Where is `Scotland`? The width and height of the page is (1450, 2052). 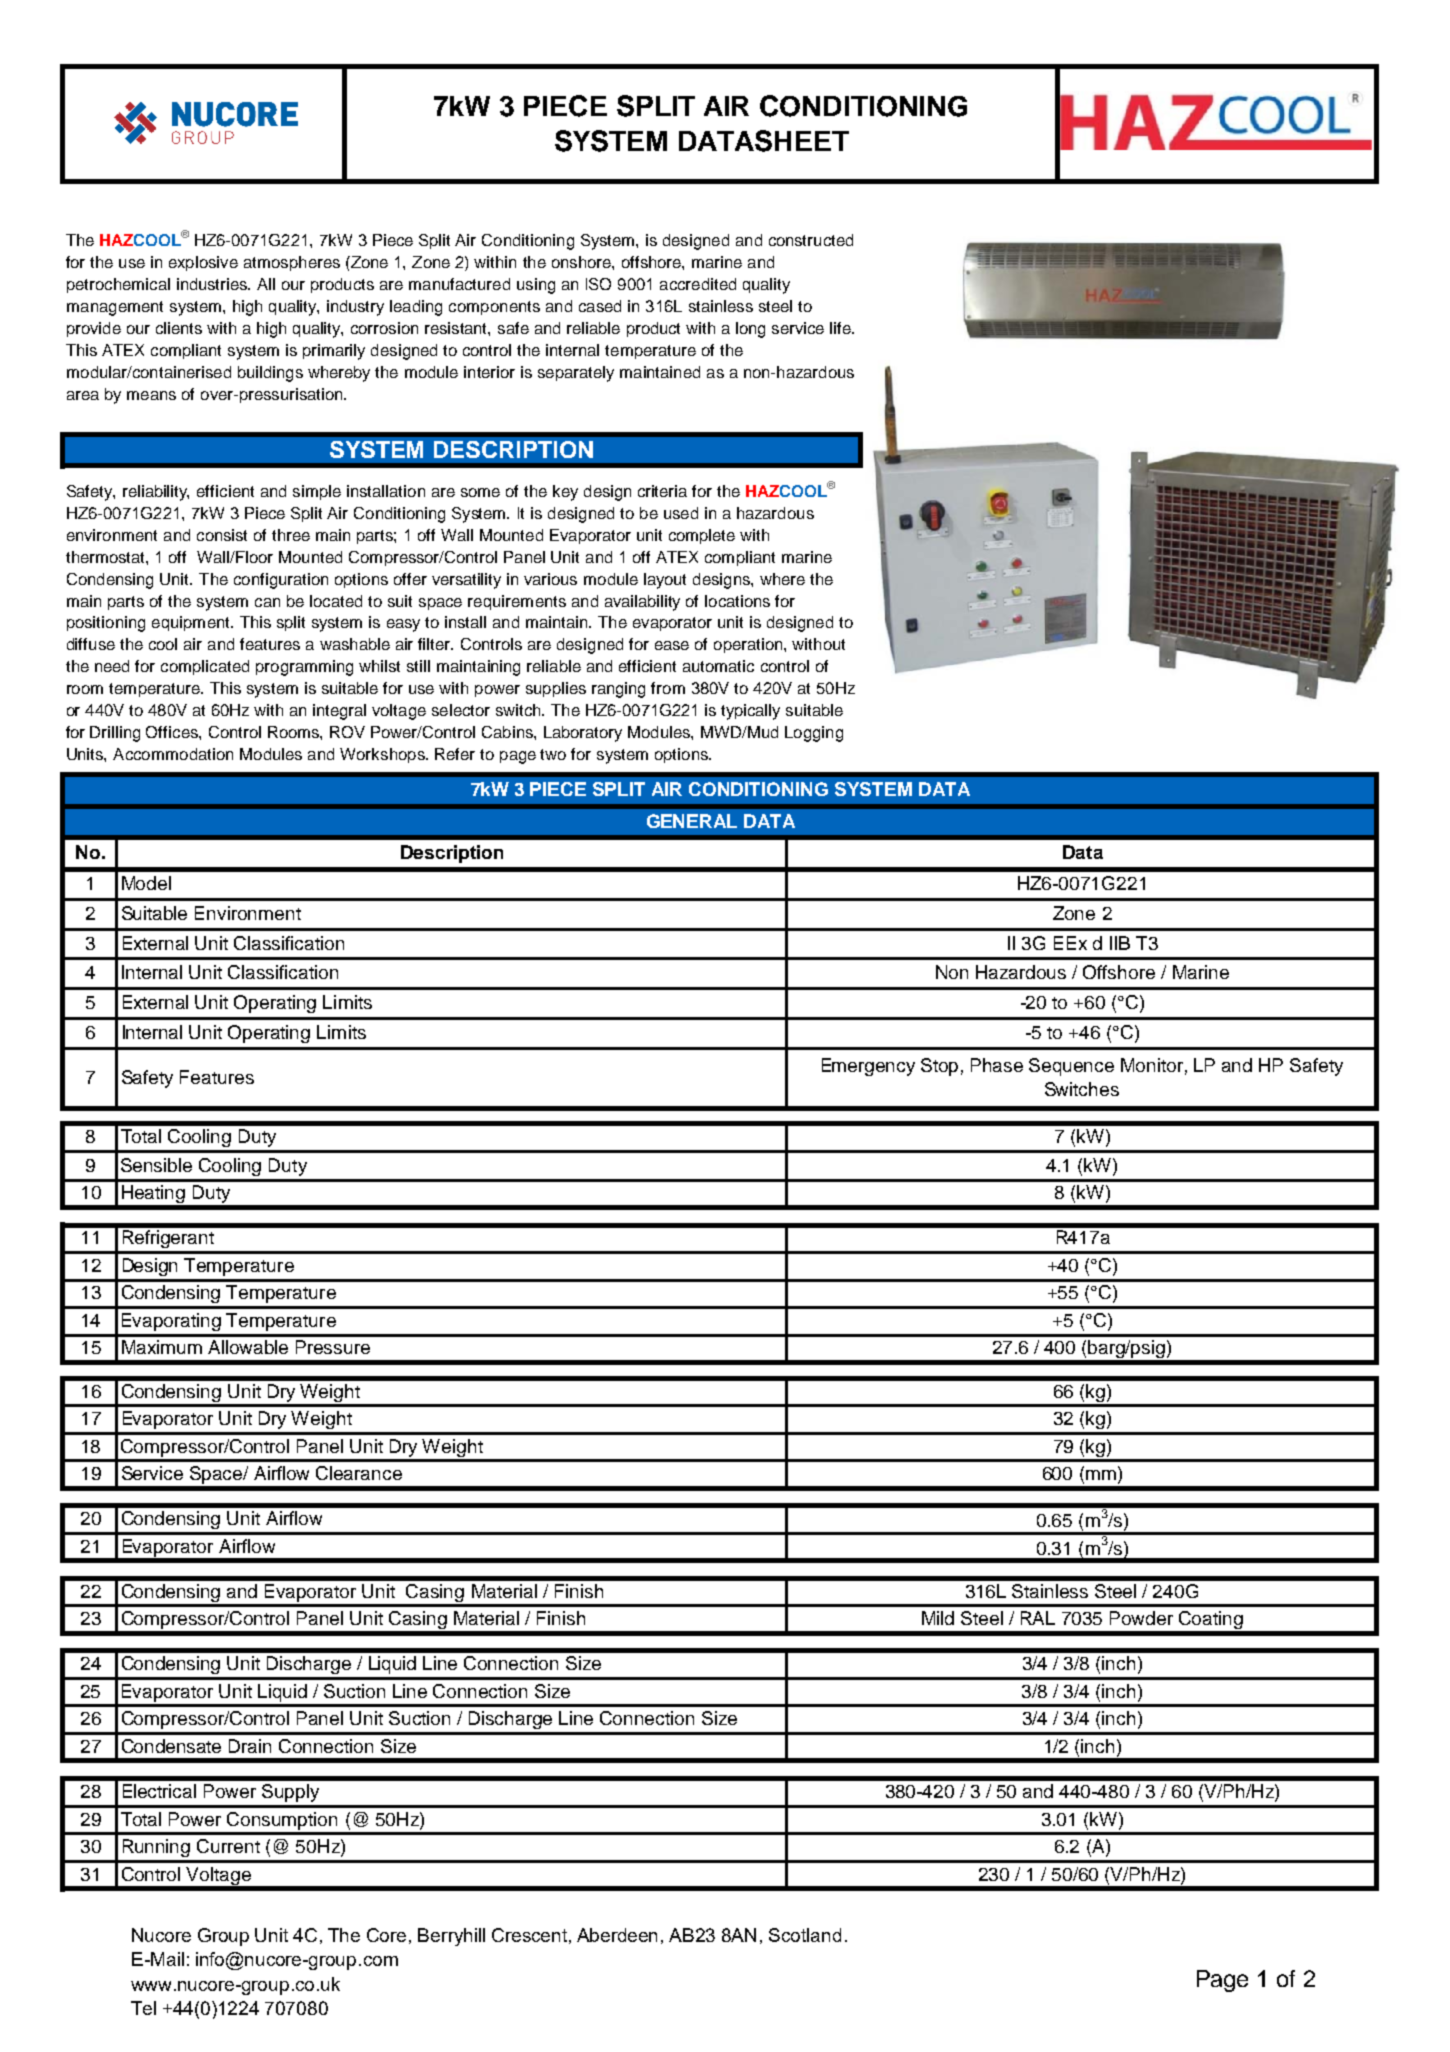 Scotland is located at coordinates (805, 1935).
